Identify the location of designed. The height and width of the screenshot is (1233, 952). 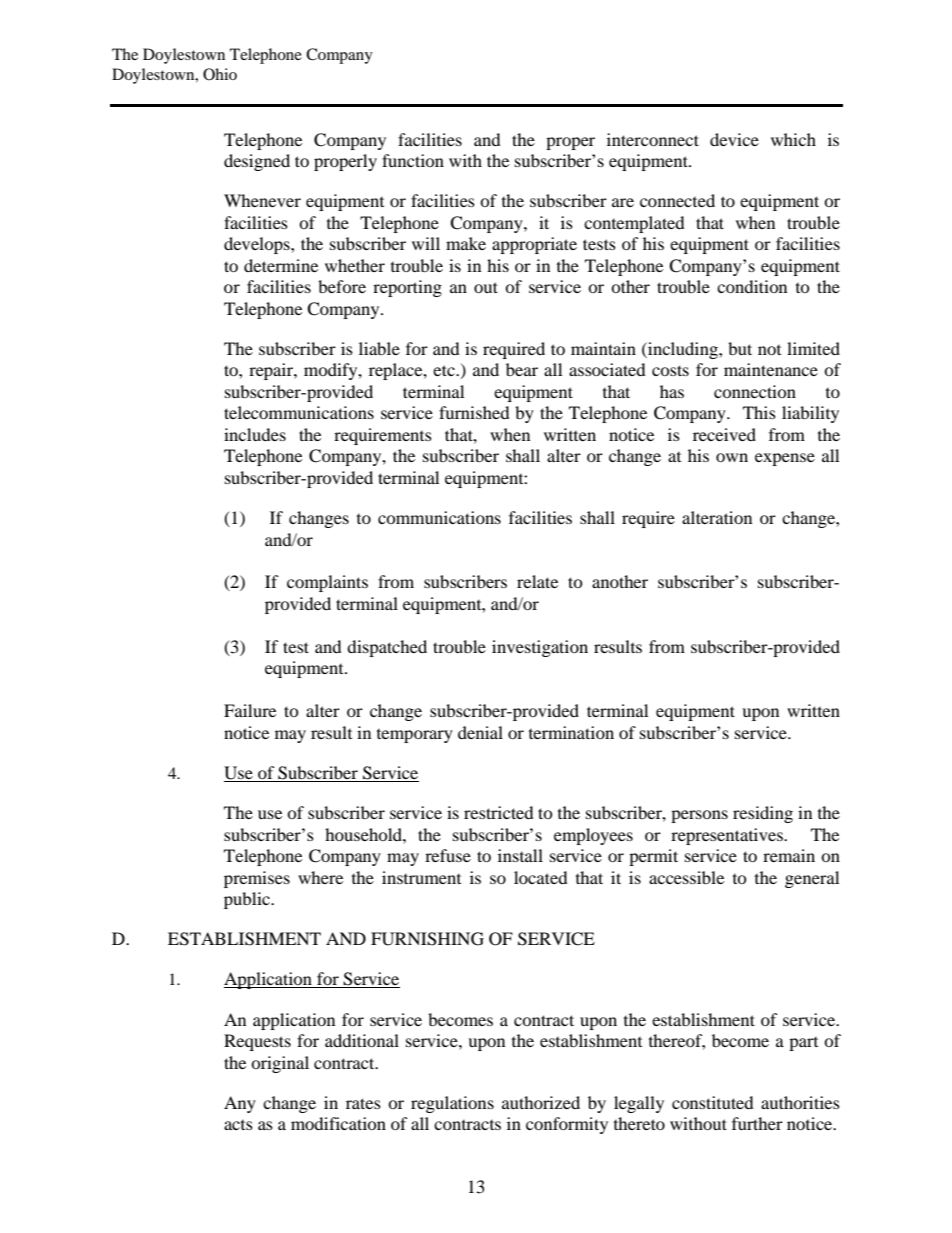
(257, 162).
